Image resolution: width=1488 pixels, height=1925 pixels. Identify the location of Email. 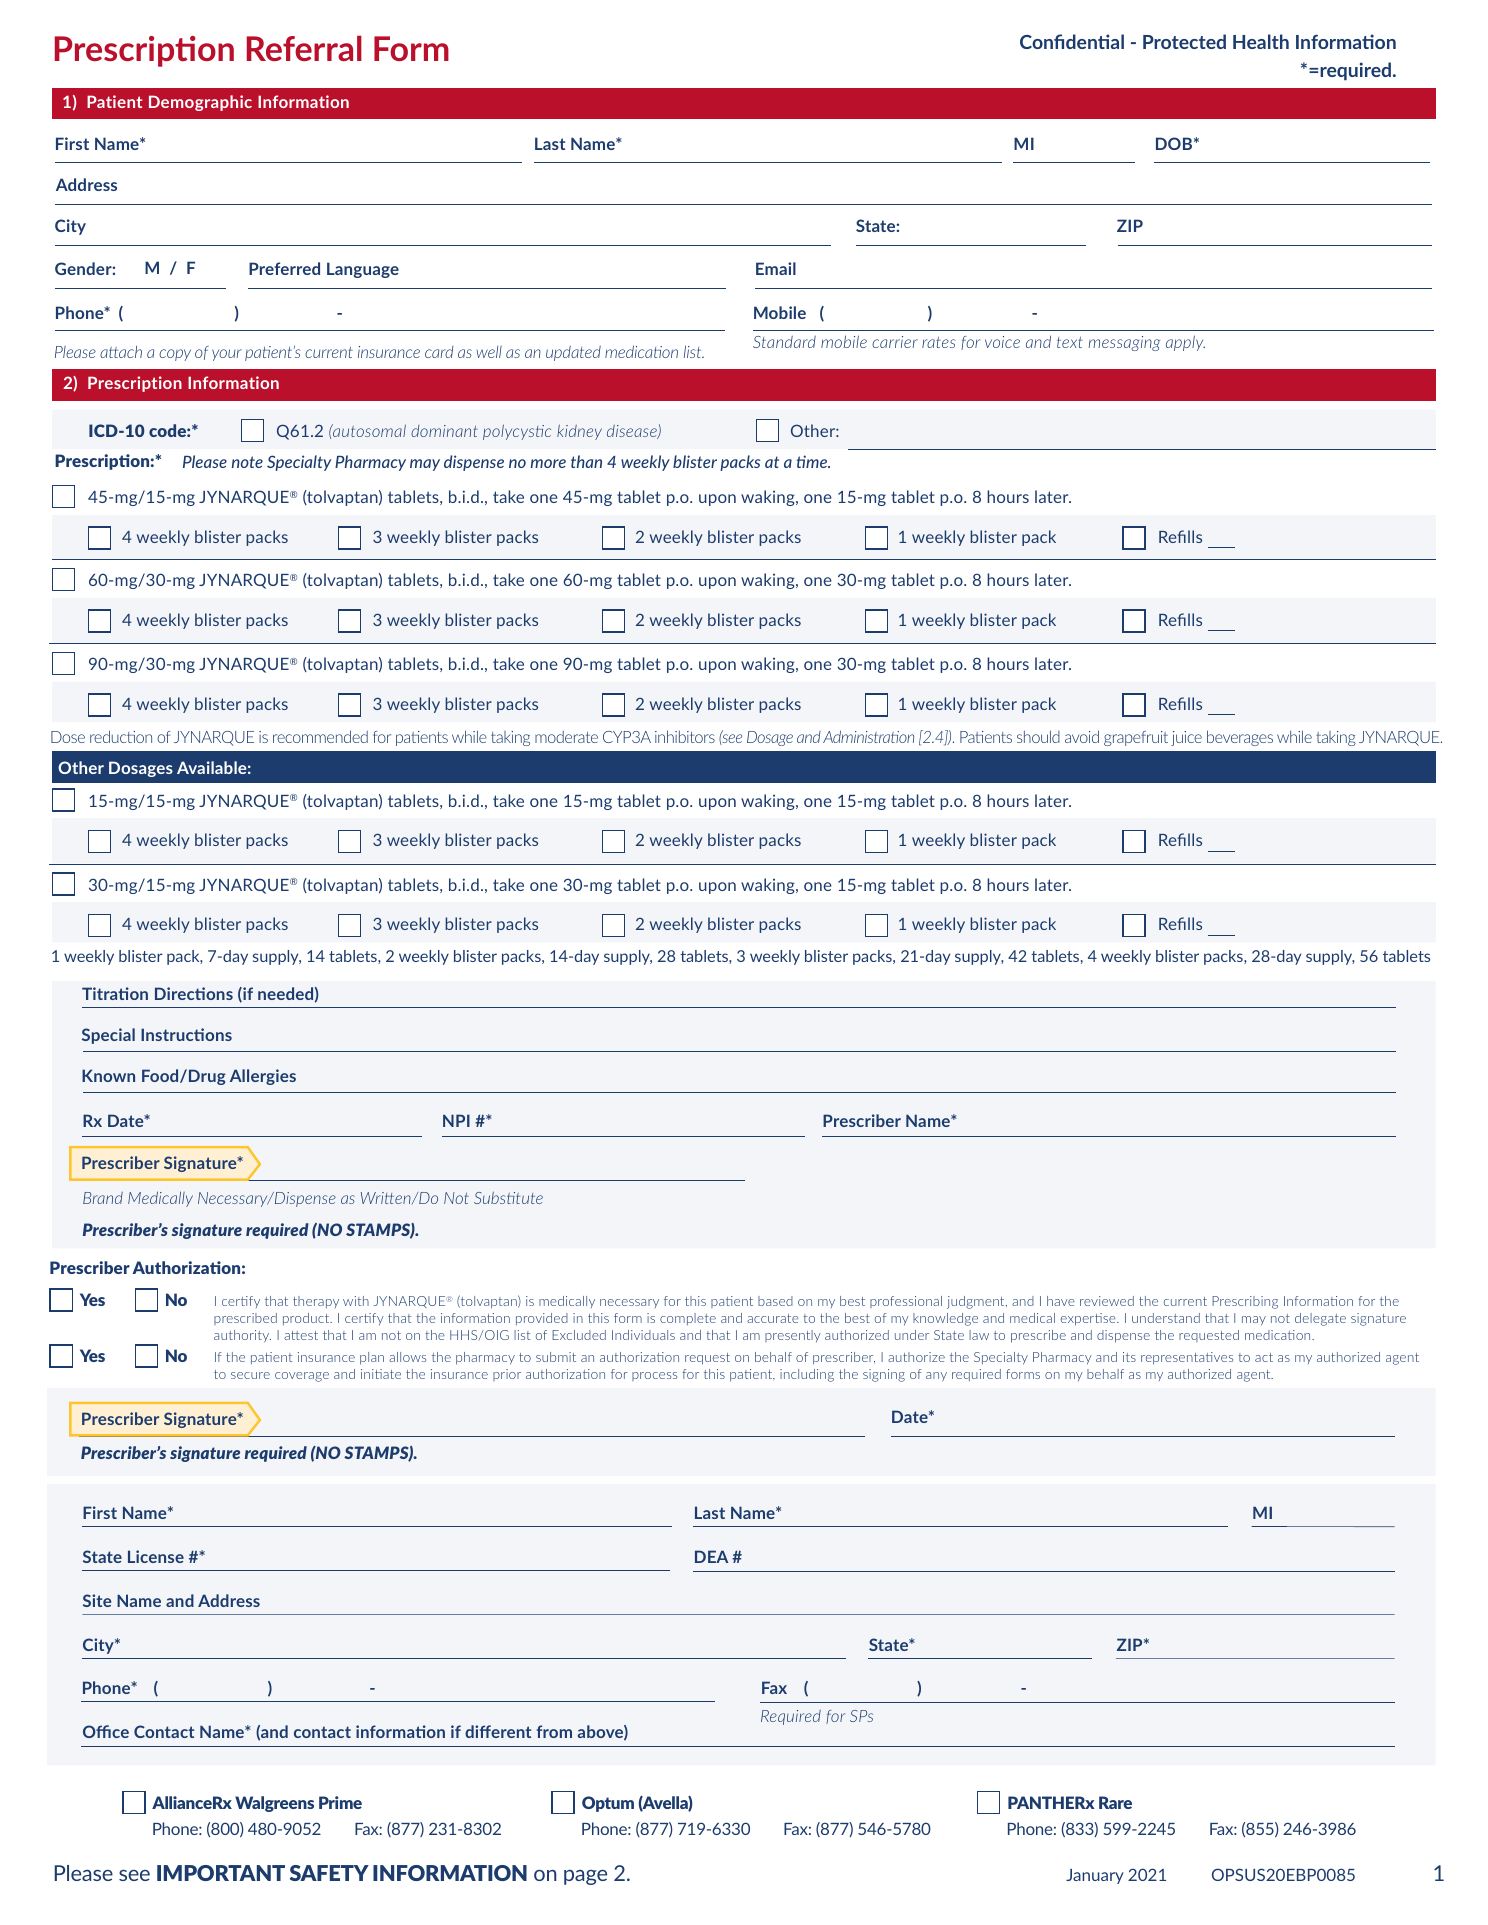
(776, 268).
